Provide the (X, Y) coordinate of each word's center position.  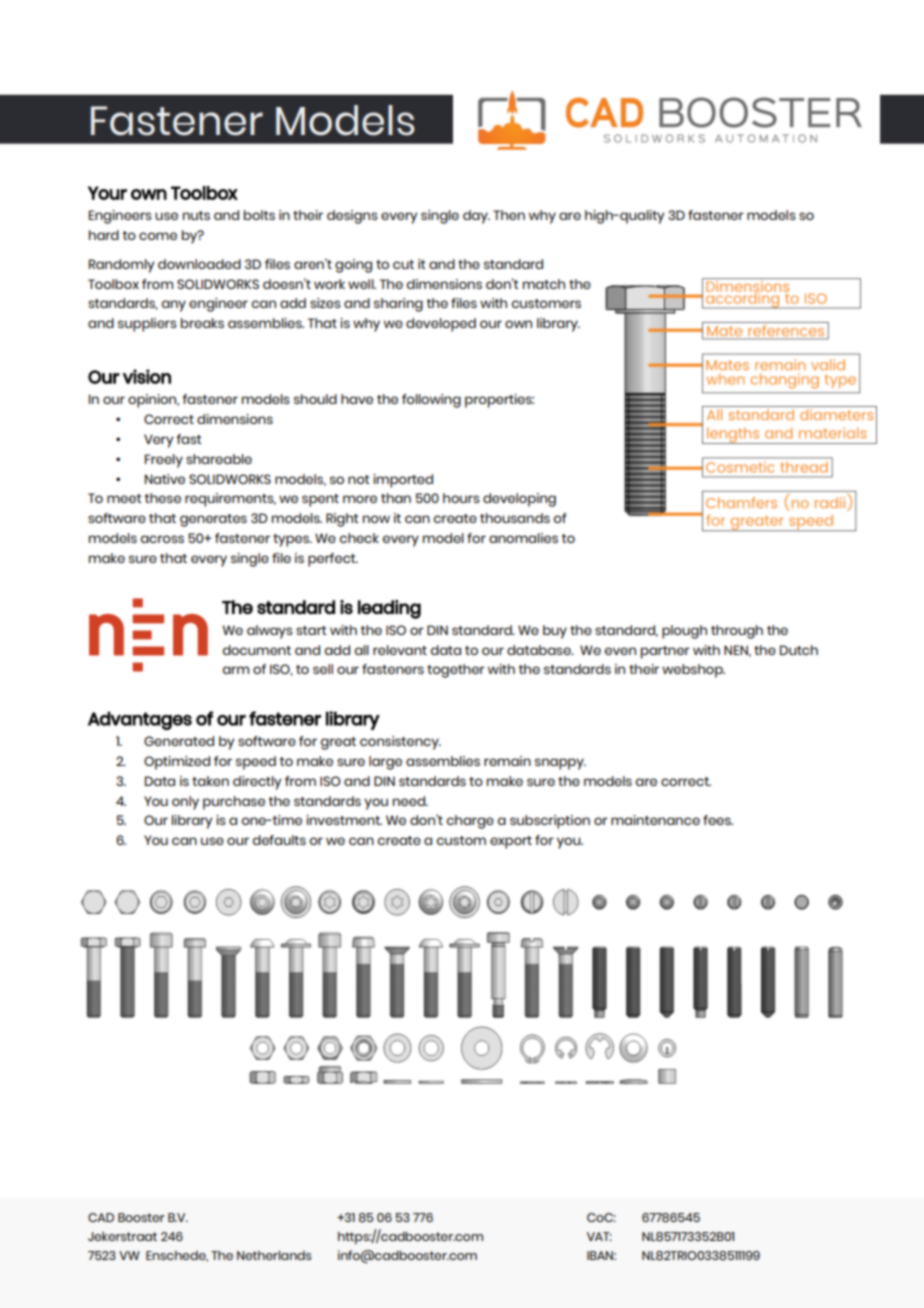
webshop (693, 671)
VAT (599, 1236)
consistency (400, 743)
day (476, 217)
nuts (196, 215)
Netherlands (274, 1255)
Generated (179, 741)
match (544, 284)
